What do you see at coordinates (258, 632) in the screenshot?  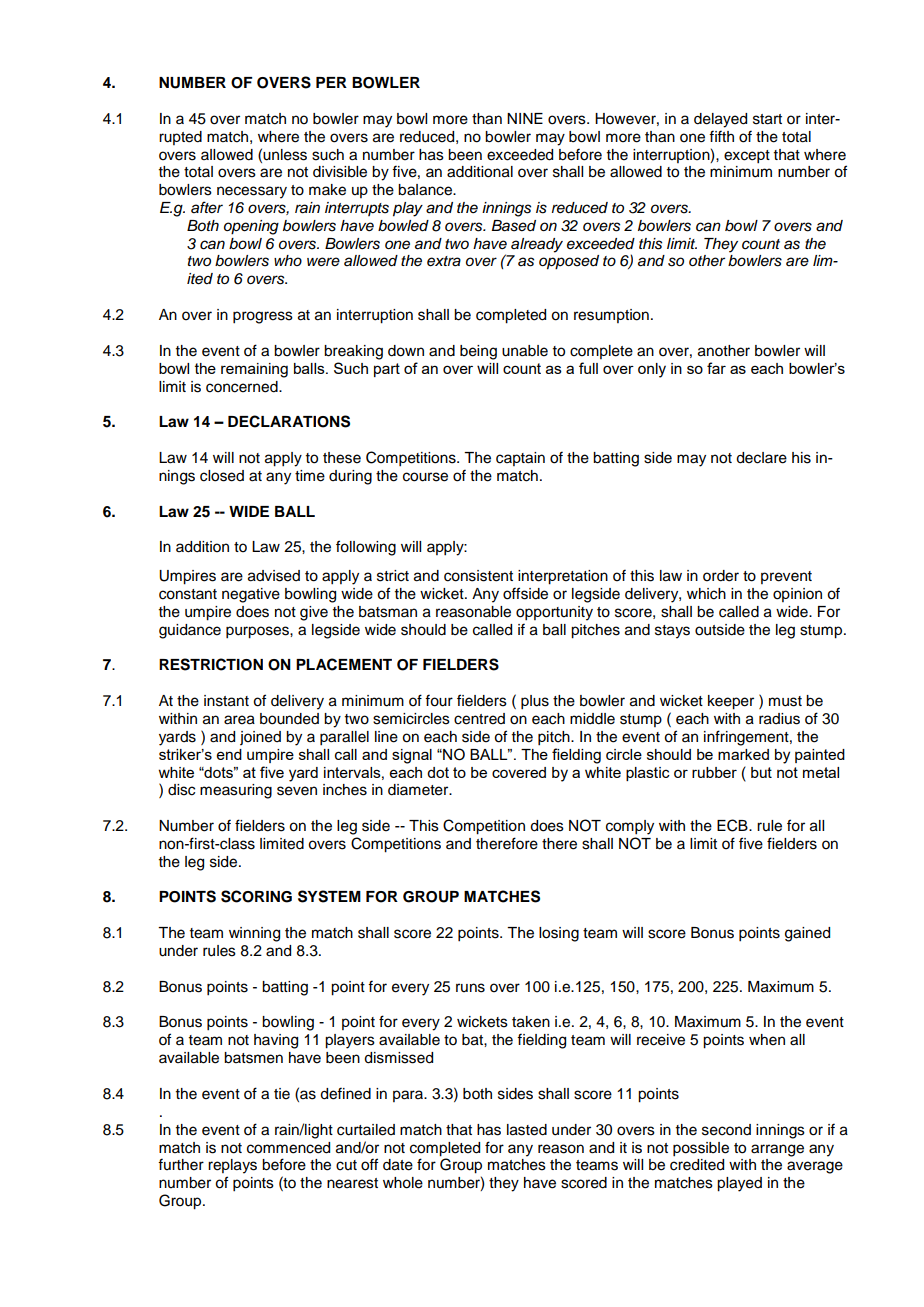 I see `purposes` at bounding box center [258, 632].
